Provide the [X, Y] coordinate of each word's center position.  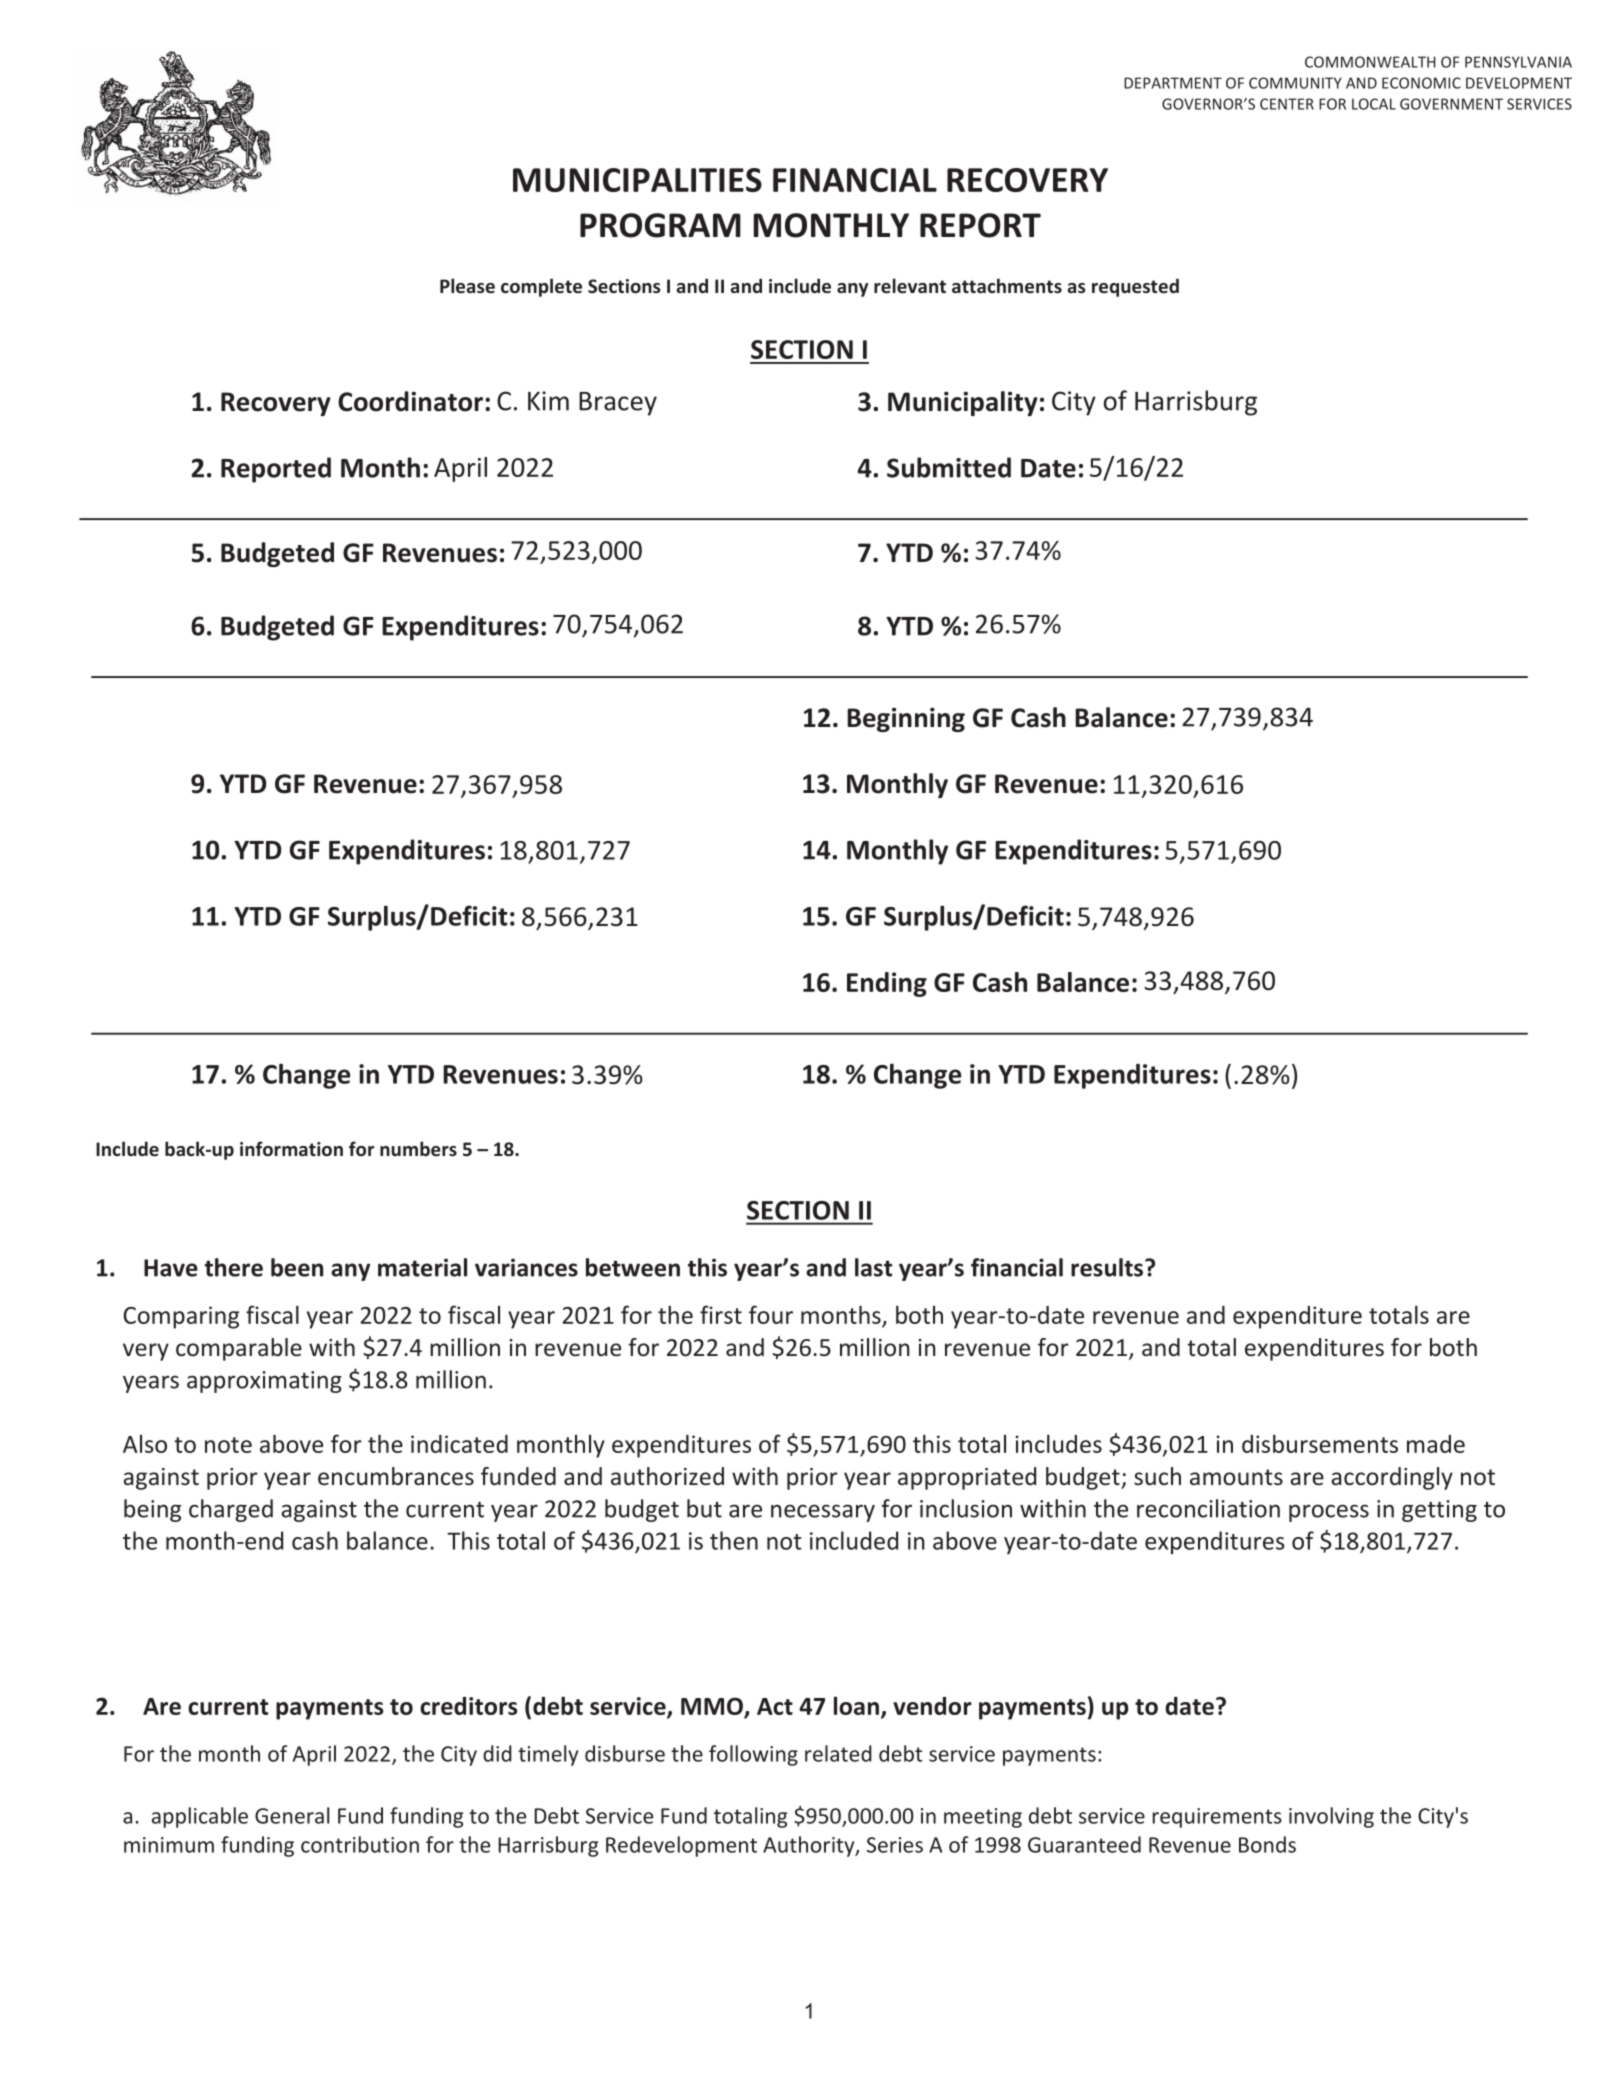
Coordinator [410, 401]
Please [467, 285]
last [873, 1267]
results [1108, 1267]
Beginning [906, 719]
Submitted [949, 467]
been [297, 1267]
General [292, 1815]
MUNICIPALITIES [637, 180]
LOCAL [1374, 104]
